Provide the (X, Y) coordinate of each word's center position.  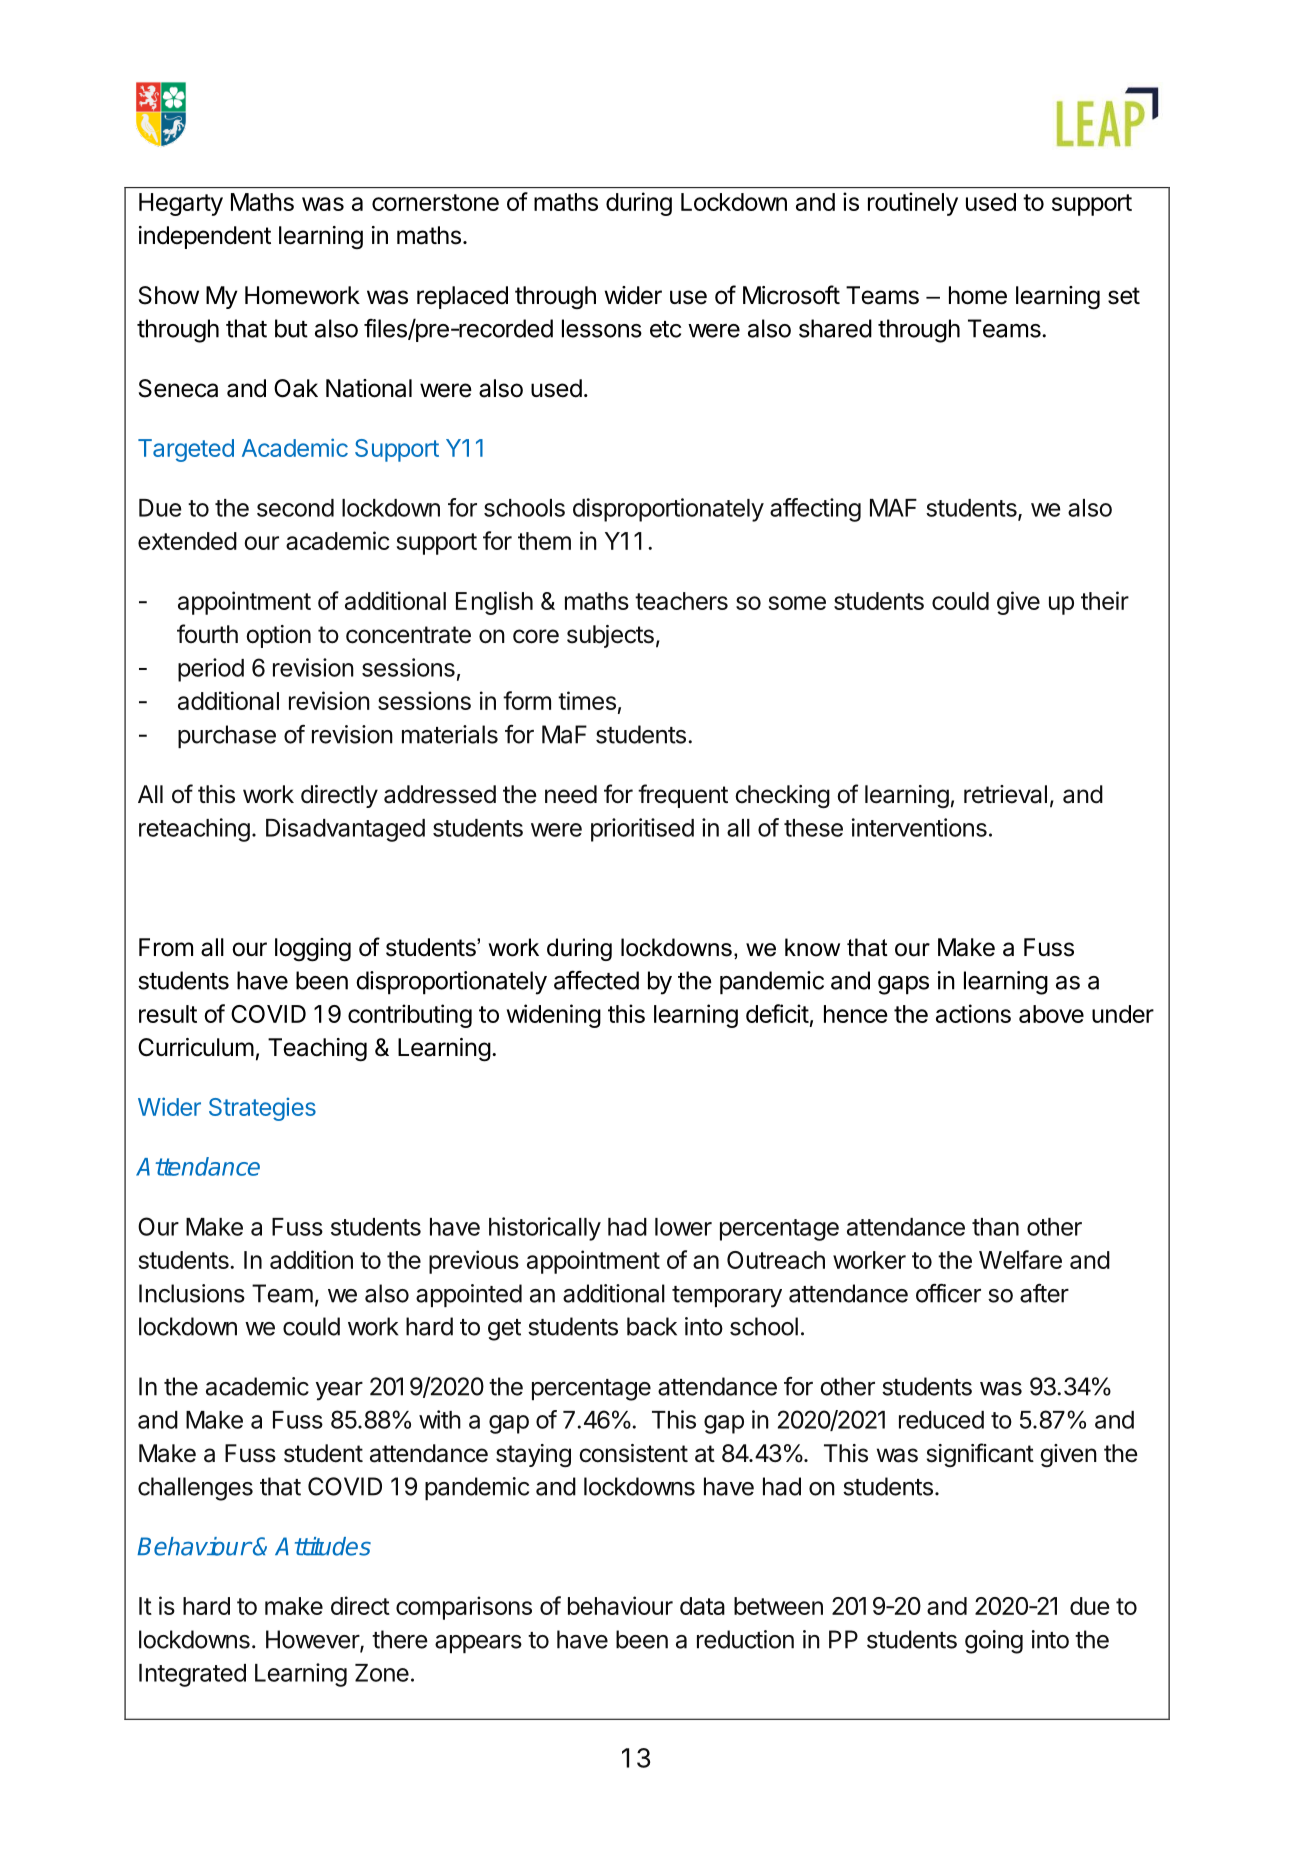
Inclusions (192, 1293)
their (1105, 600)
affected (596, 980)
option (278, 636)
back (652, 1326)
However (313, 1640)
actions (973, 1013)
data (702, 1606)
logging (313, 950)
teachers (681, 601)
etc (665, 329)
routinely (913, 204)
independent (205, 237)
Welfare (1020, 1259)
